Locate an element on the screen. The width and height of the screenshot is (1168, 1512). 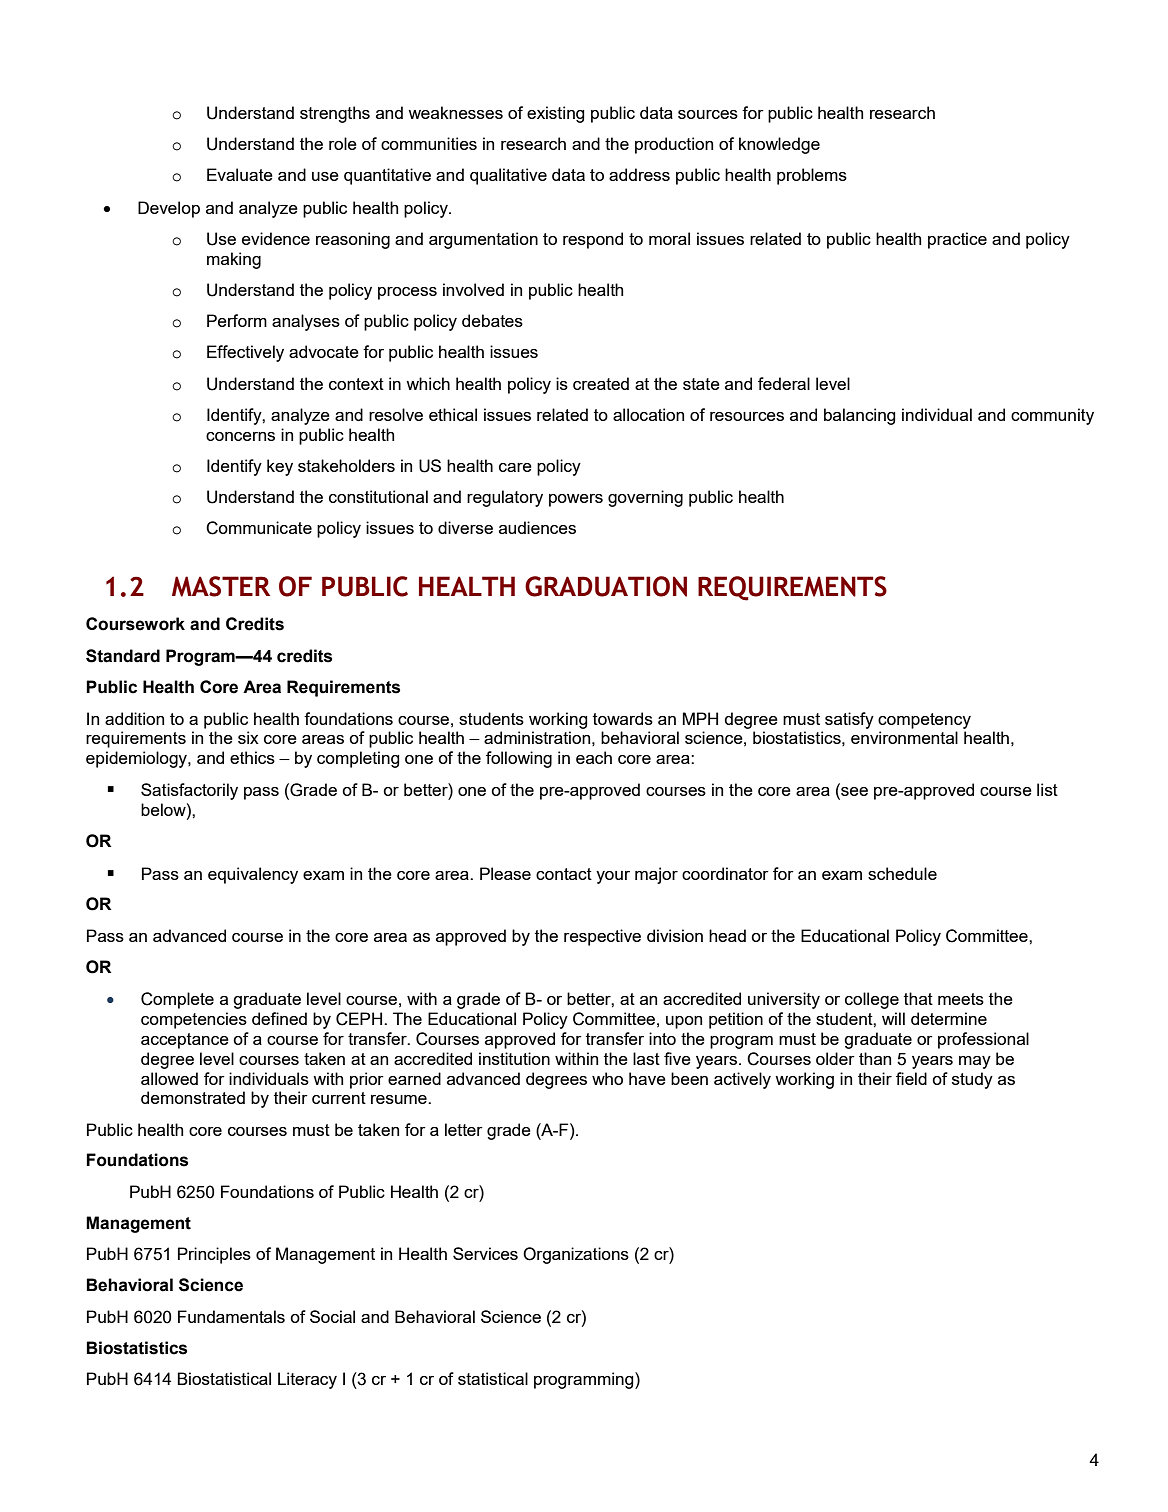
GRADUATION is located at coordinates (606, 586).
